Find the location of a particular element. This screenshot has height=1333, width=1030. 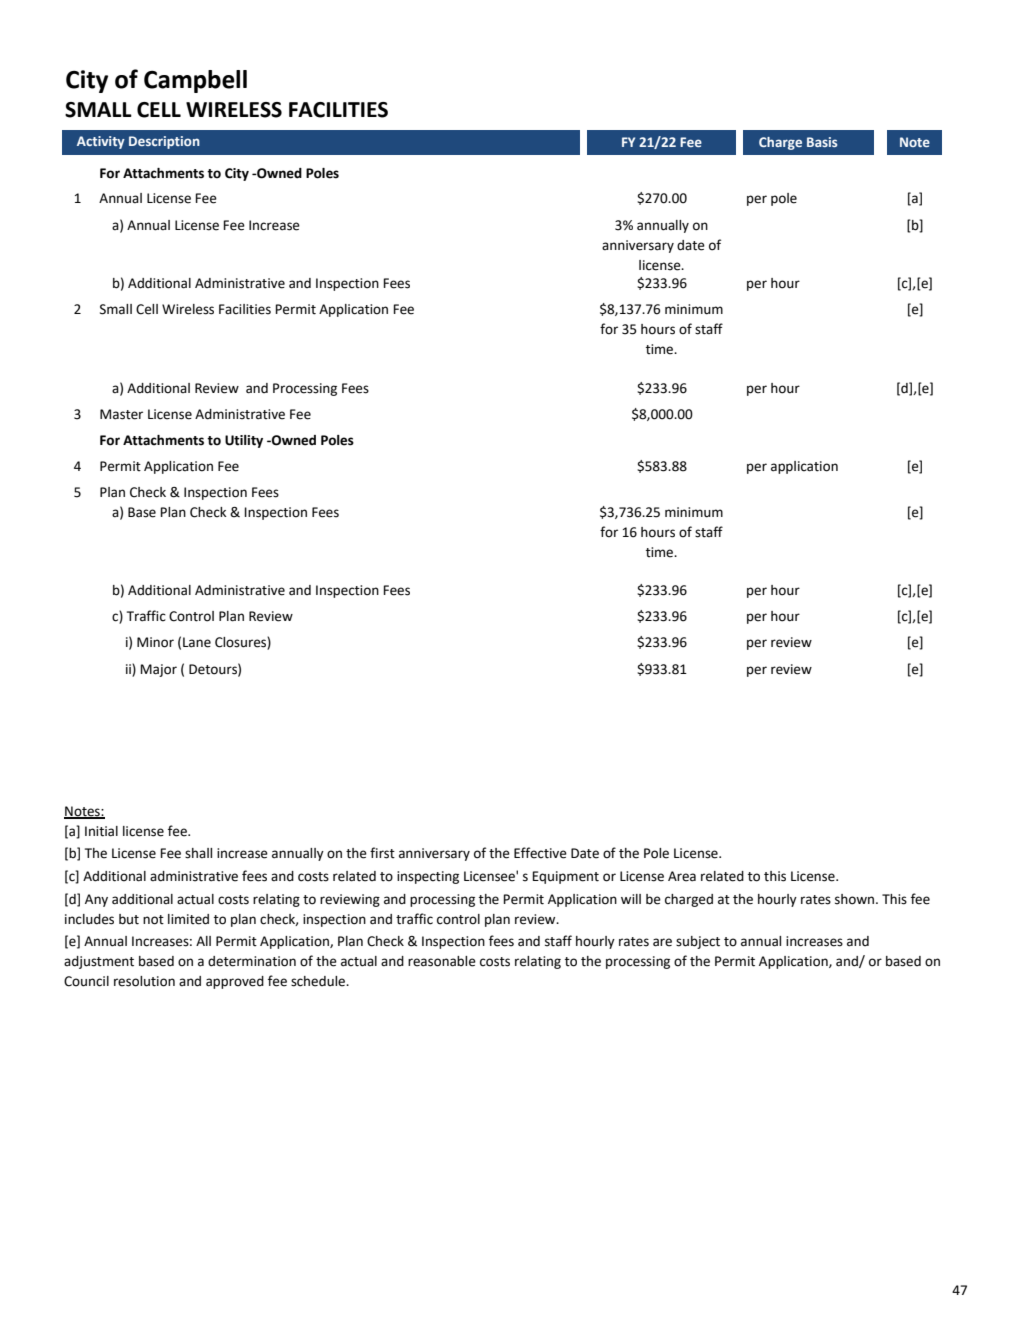

Utility is located at coordinates (244, 441).
